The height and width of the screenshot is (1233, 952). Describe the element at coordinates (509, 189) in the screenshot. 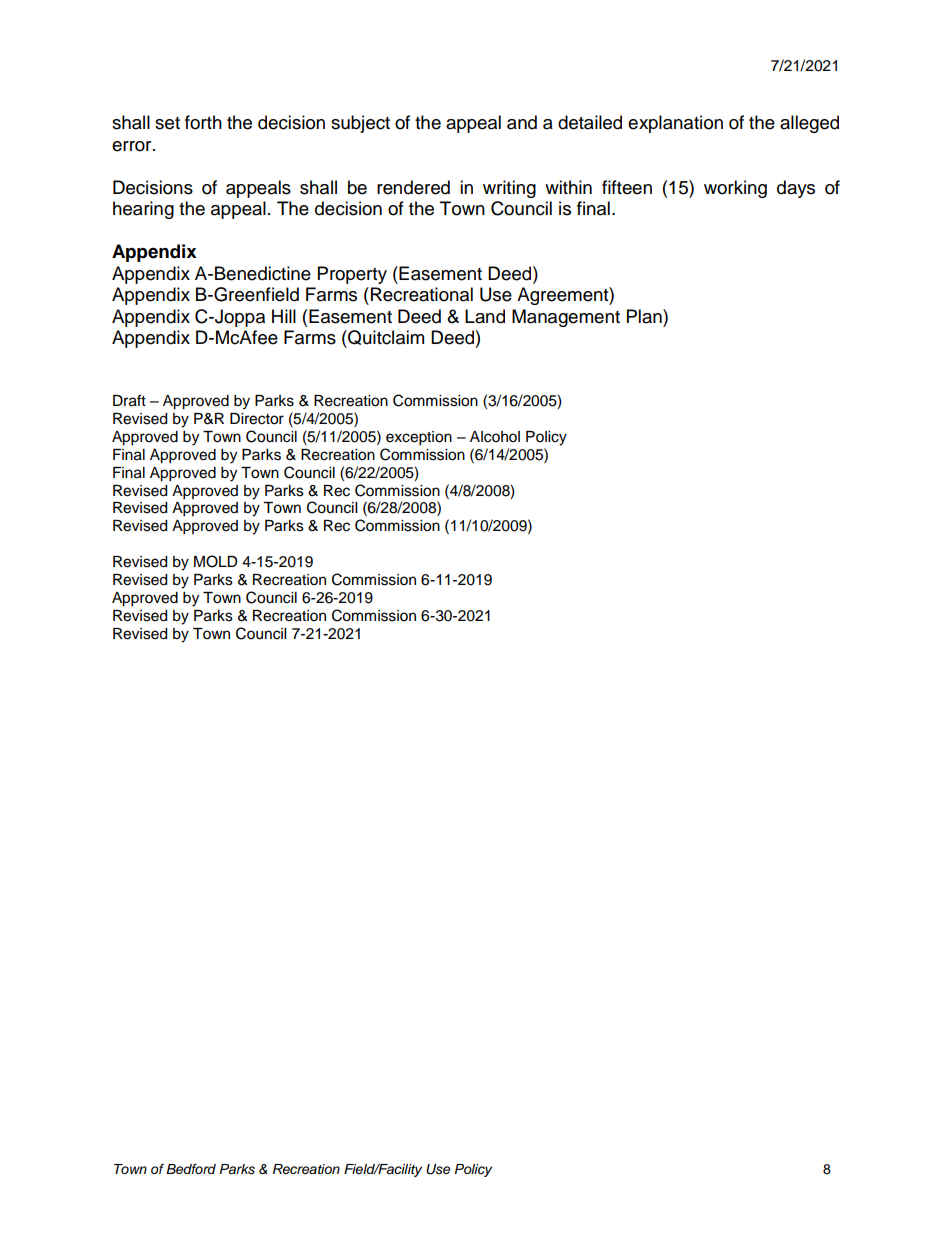

I see `writing` at that location.
